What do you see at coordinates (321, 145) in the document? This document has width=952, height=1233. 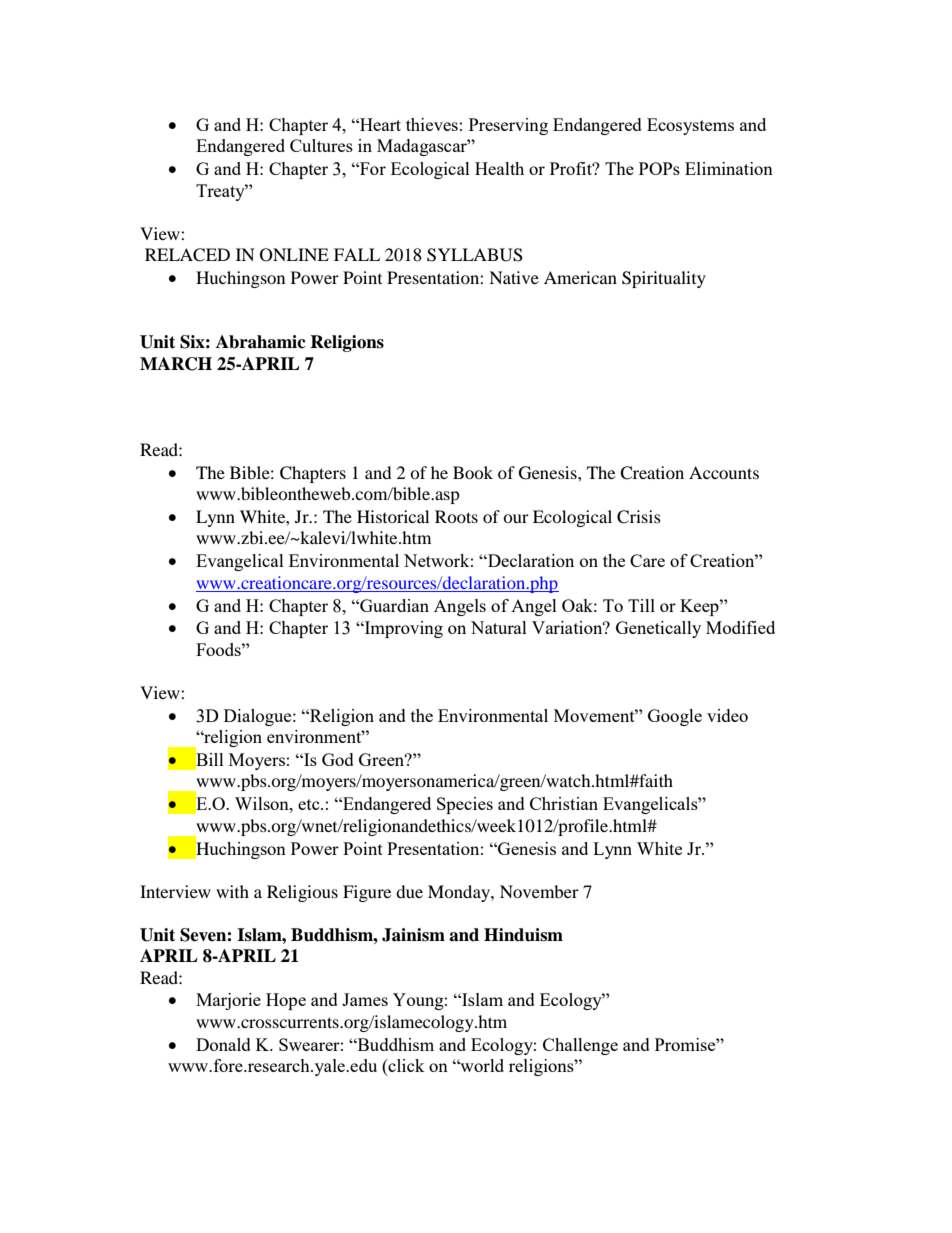 I see `Cultures` at bounding box center [321, 145].
